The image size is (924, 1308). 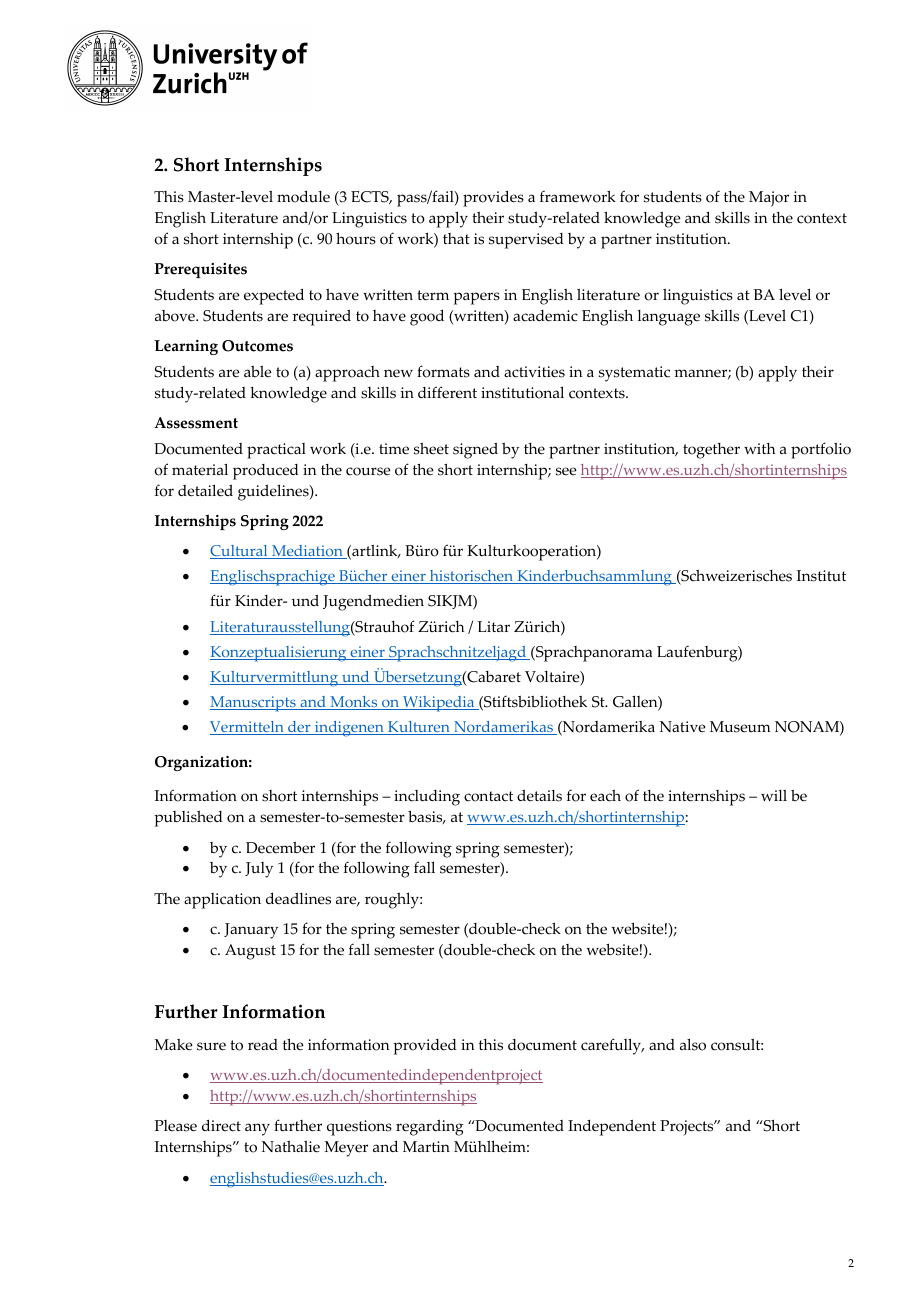 I want to click on provides, so click(x=493, y=198).
